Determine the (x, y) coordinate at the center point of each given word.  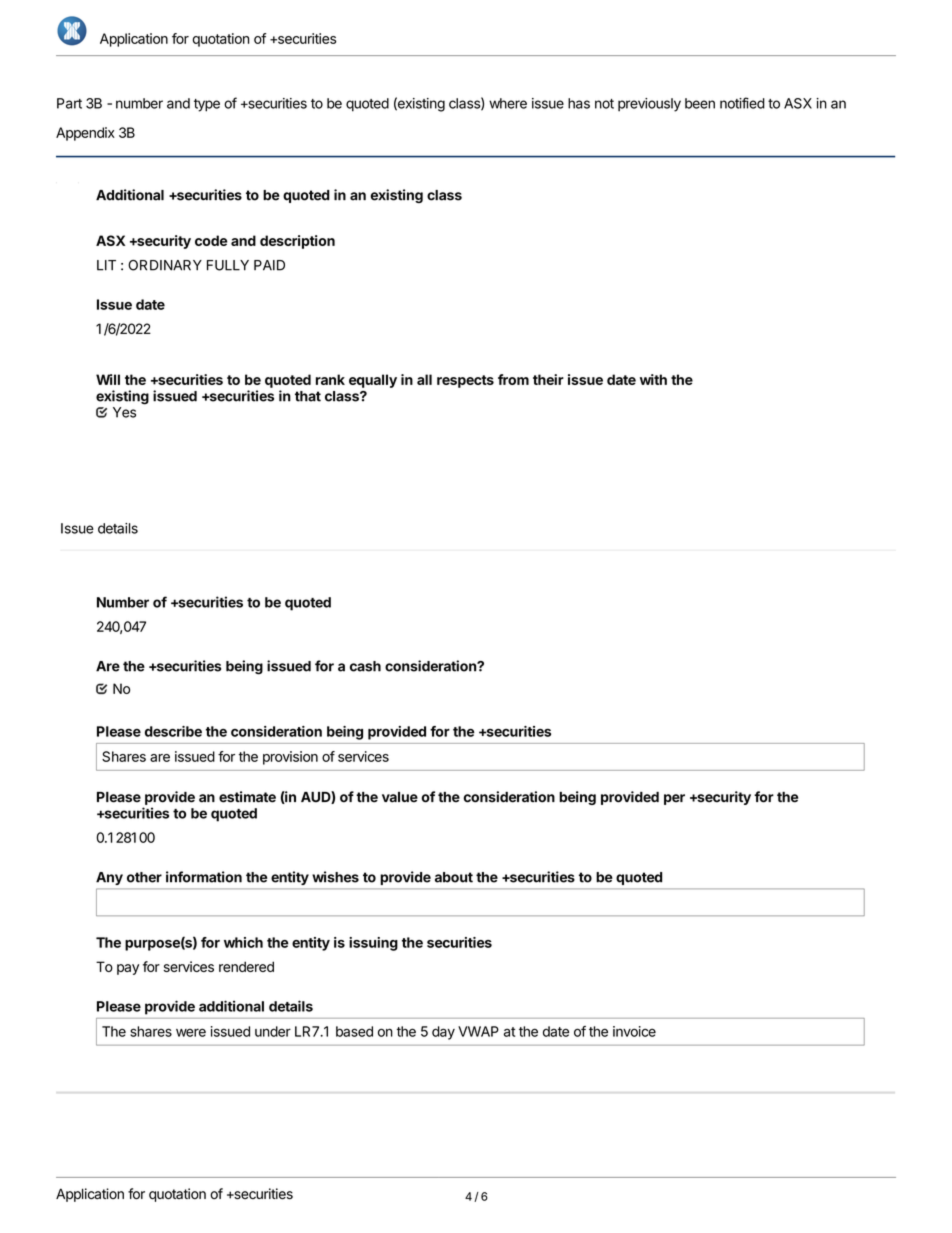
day (443, 1033)
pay (128, 969)
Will (108, 379)
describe (173, 731)
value (400, 797)
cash (365, 666)
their (548, 379)
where (508, 103)
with (653, 379)
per (674, 799)
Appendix (85, 134)
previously (649, 105)
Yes (124, 412)
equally (373, 381)
